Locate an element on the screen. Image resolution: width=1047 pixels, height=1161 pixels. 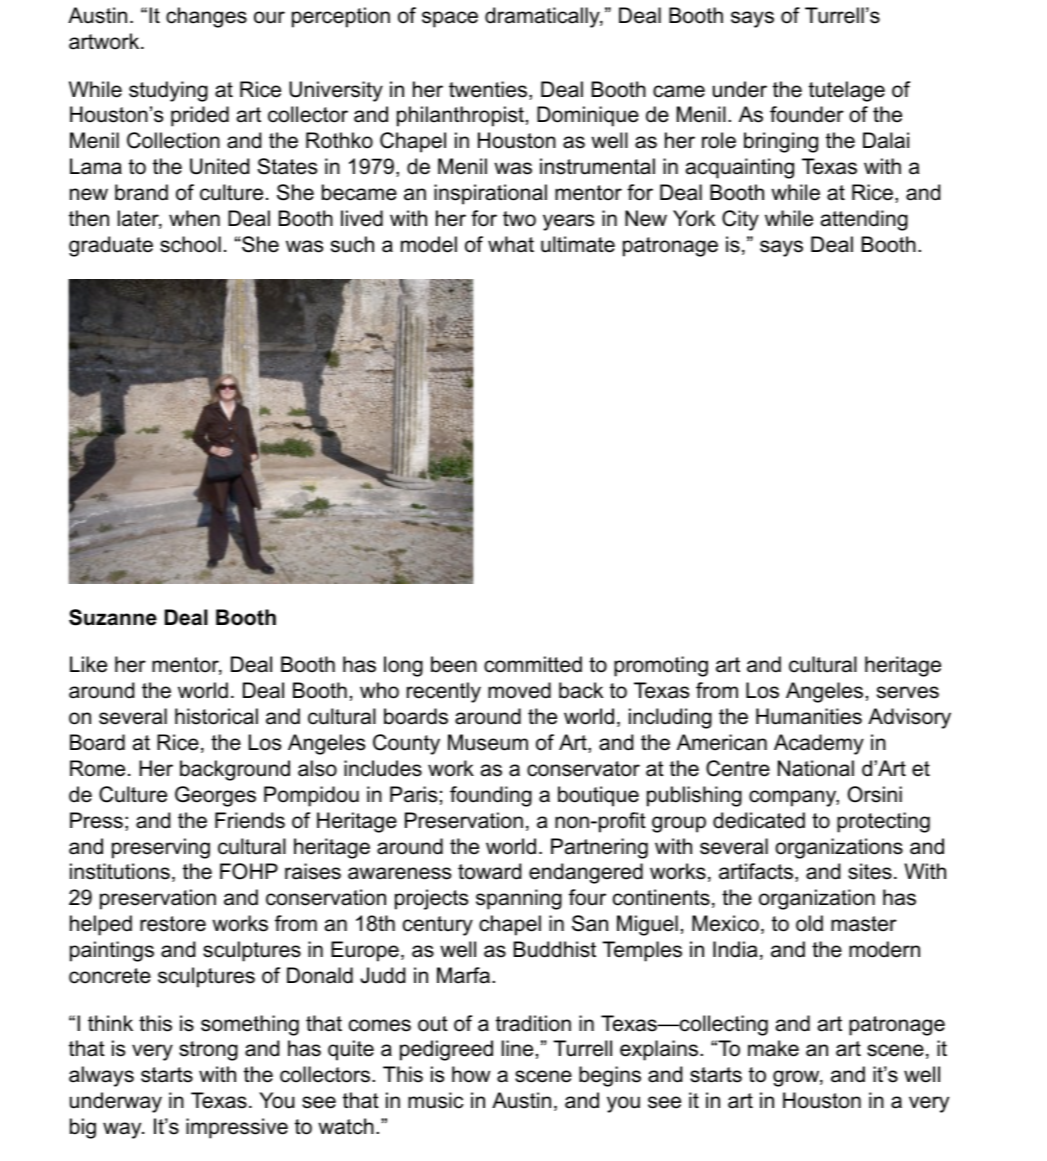
what is located at coordinates (511, 244).
